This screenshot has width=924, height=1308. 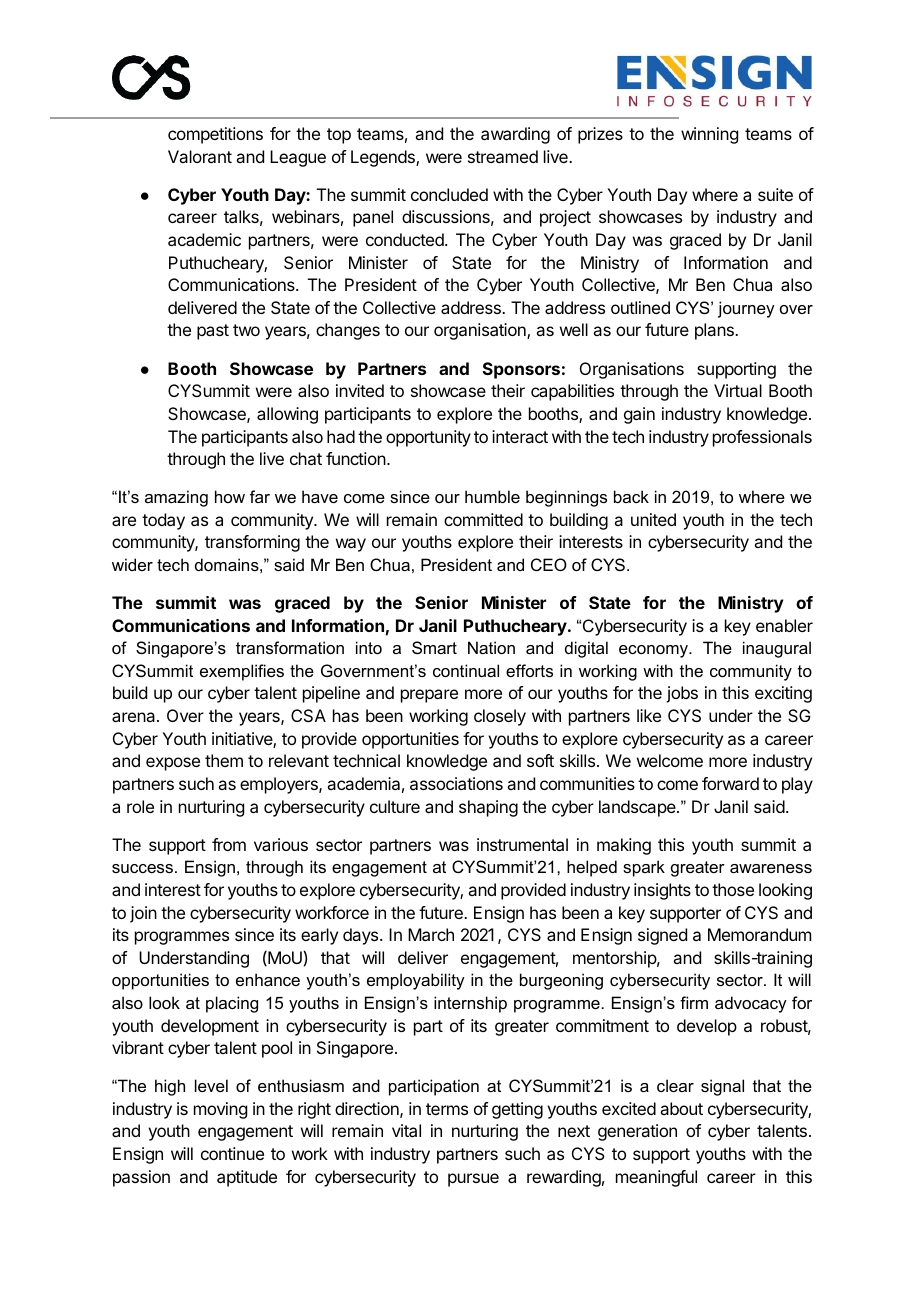 I want to click on continue, so click(x=232, y=1153).
